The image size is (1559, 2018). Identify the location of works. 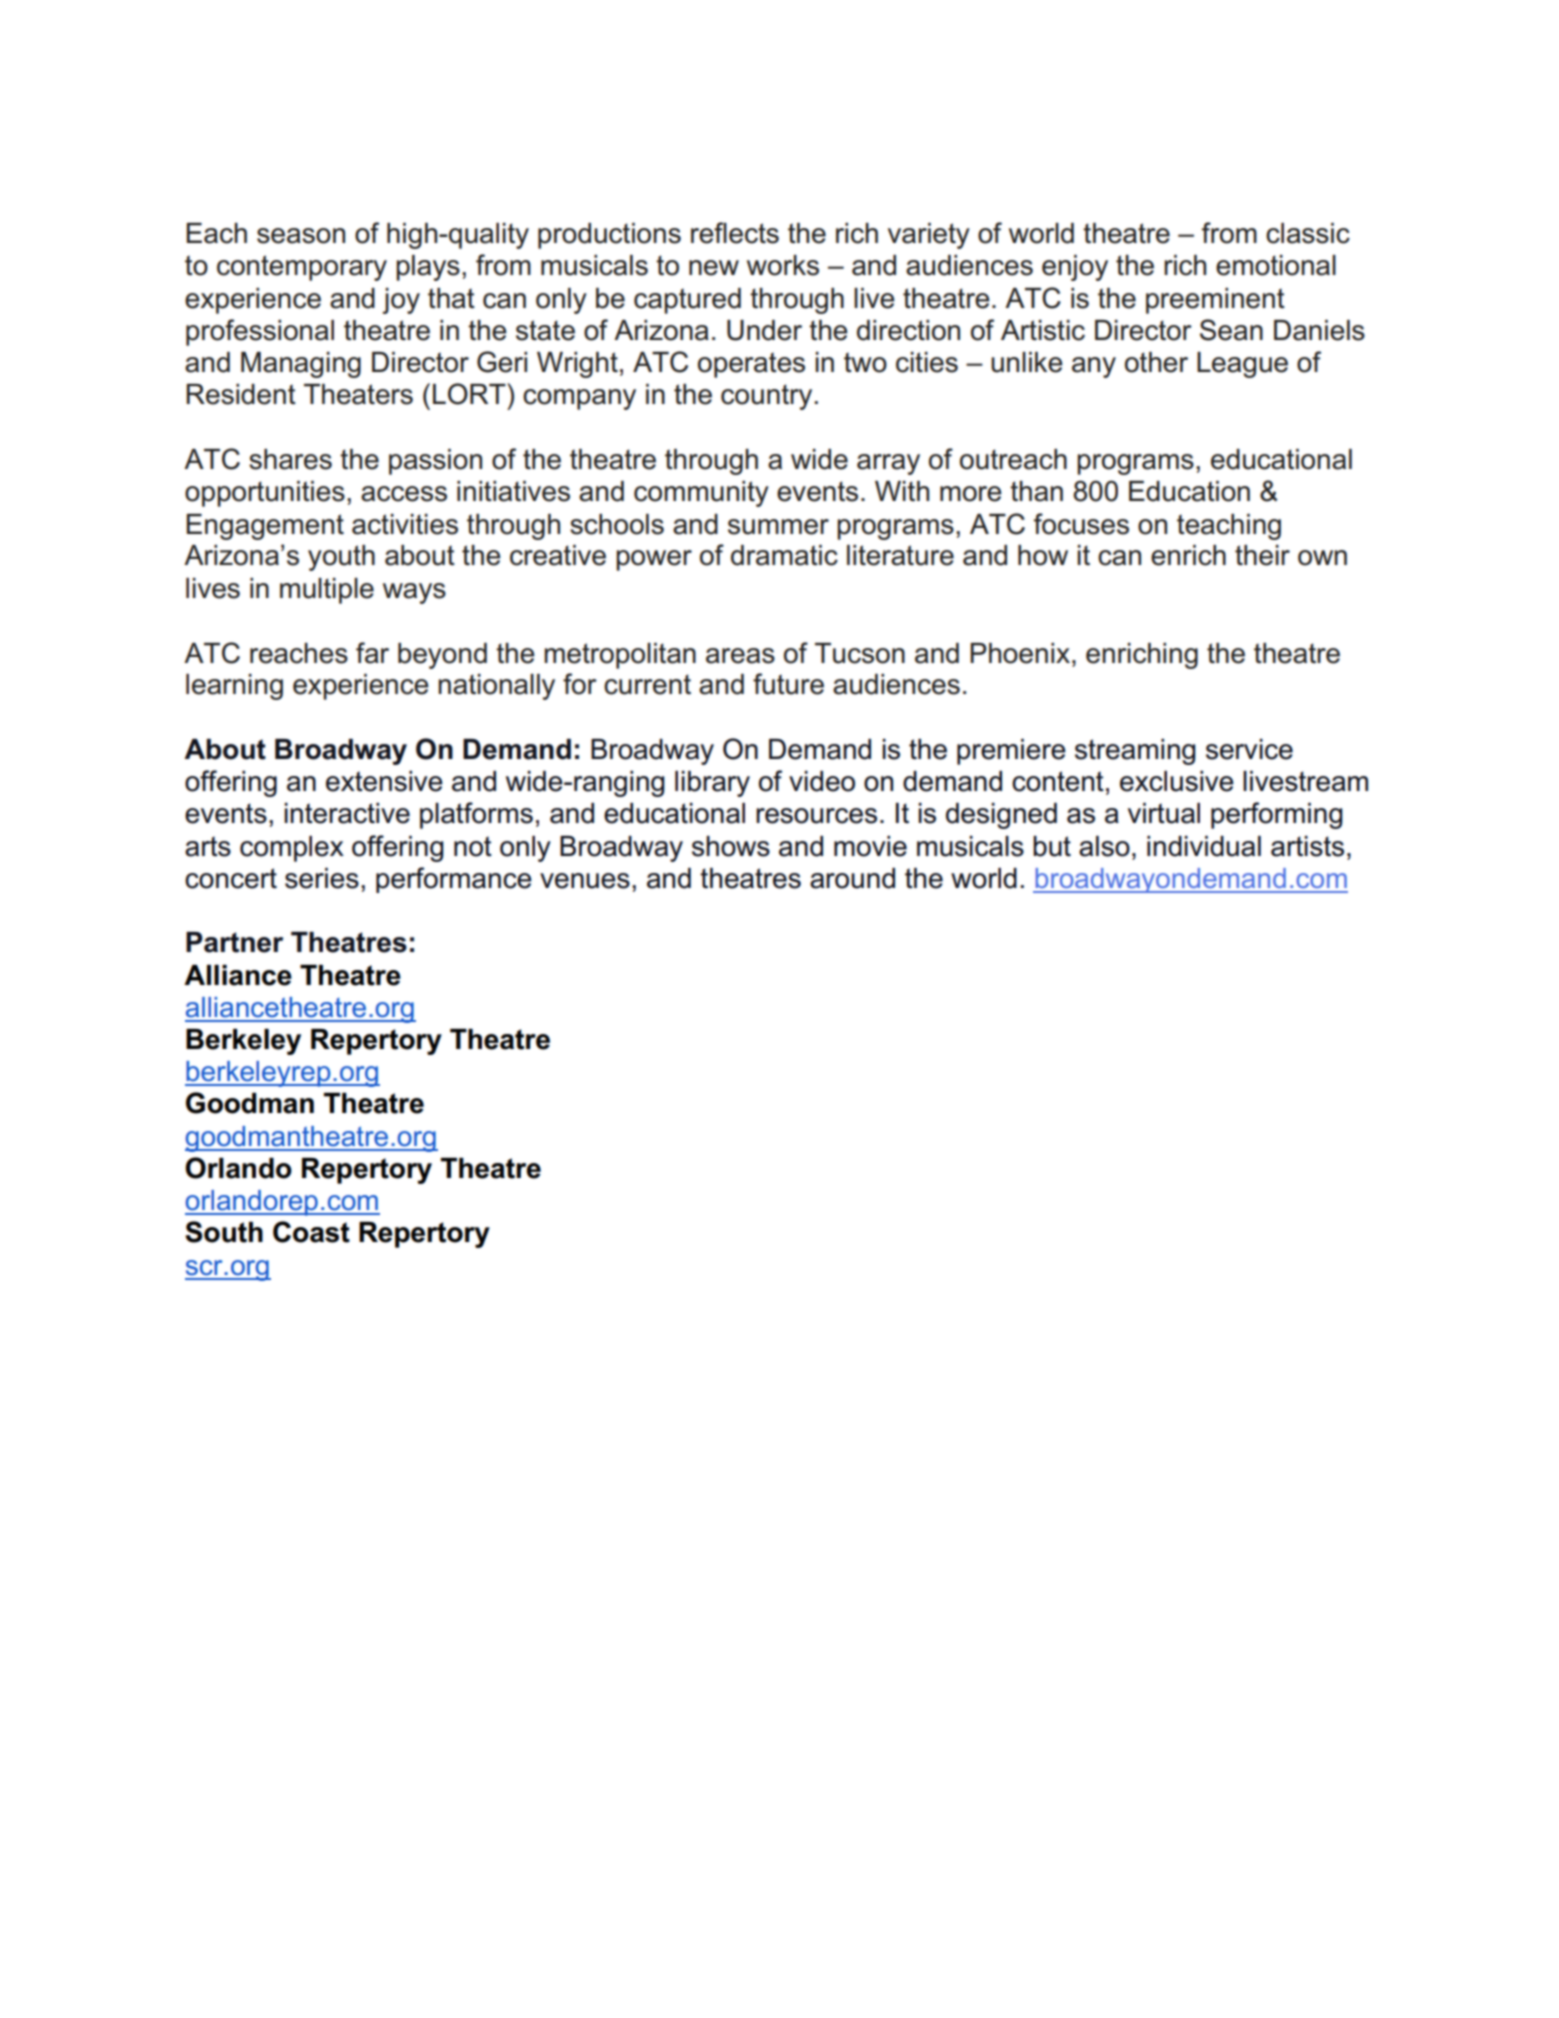
(783, 265).
